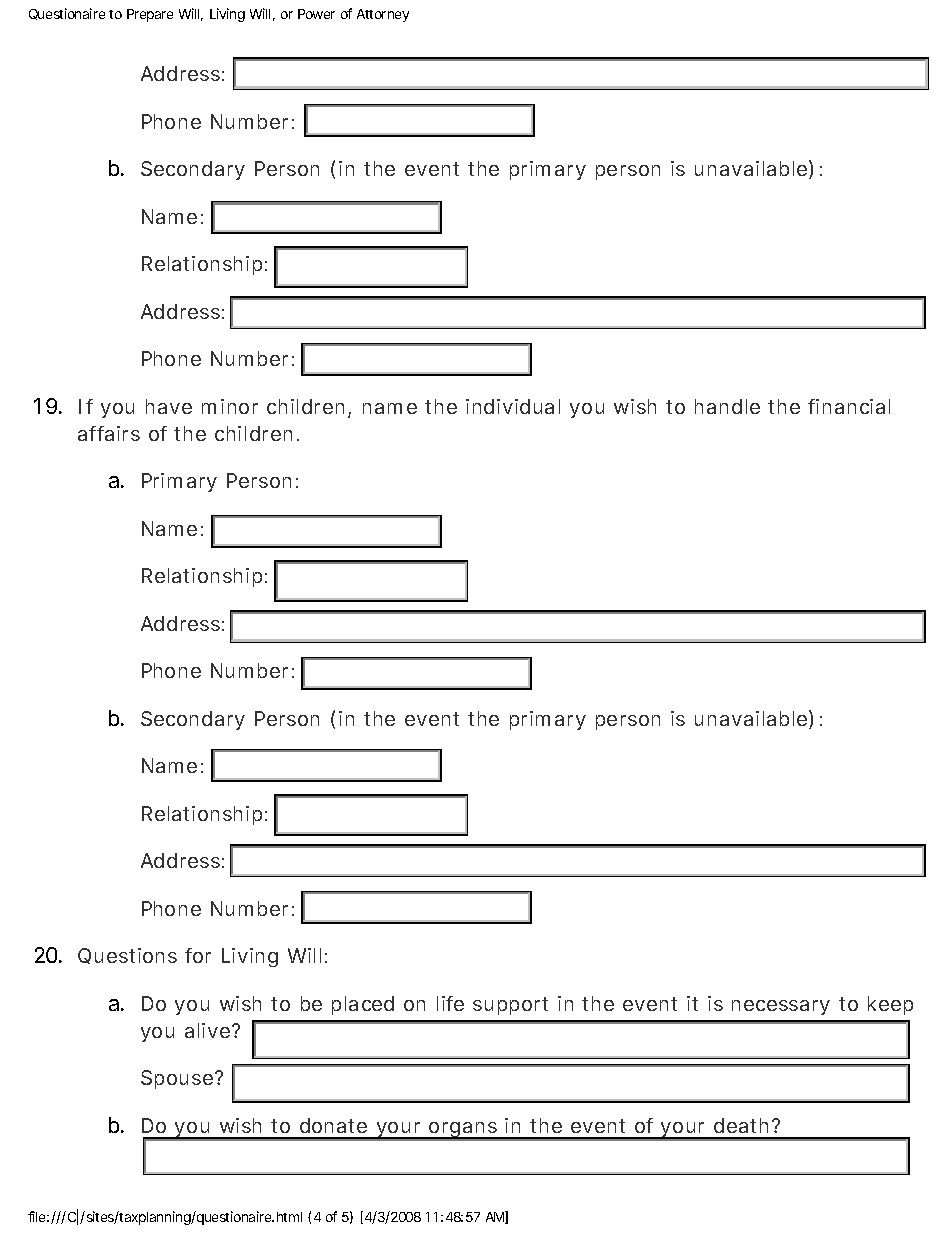 This screenshot has width=952, height=1233. I want to click on affairs, so click(109, 433).
